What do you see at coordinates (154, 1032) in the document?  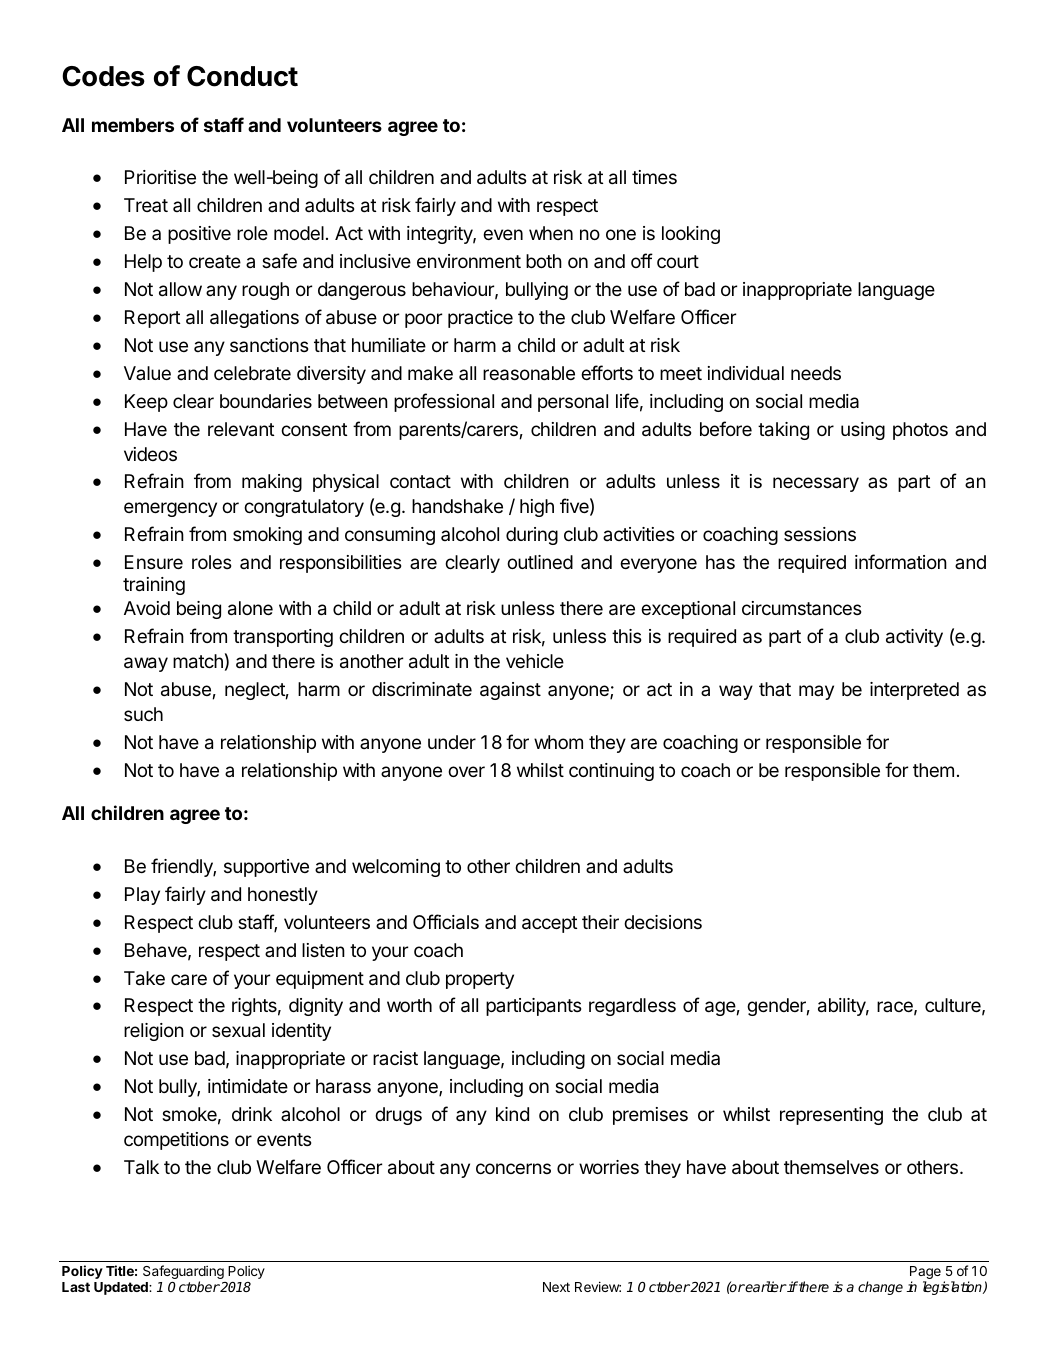 I see `religion` at bounding box center [154, 1032].
